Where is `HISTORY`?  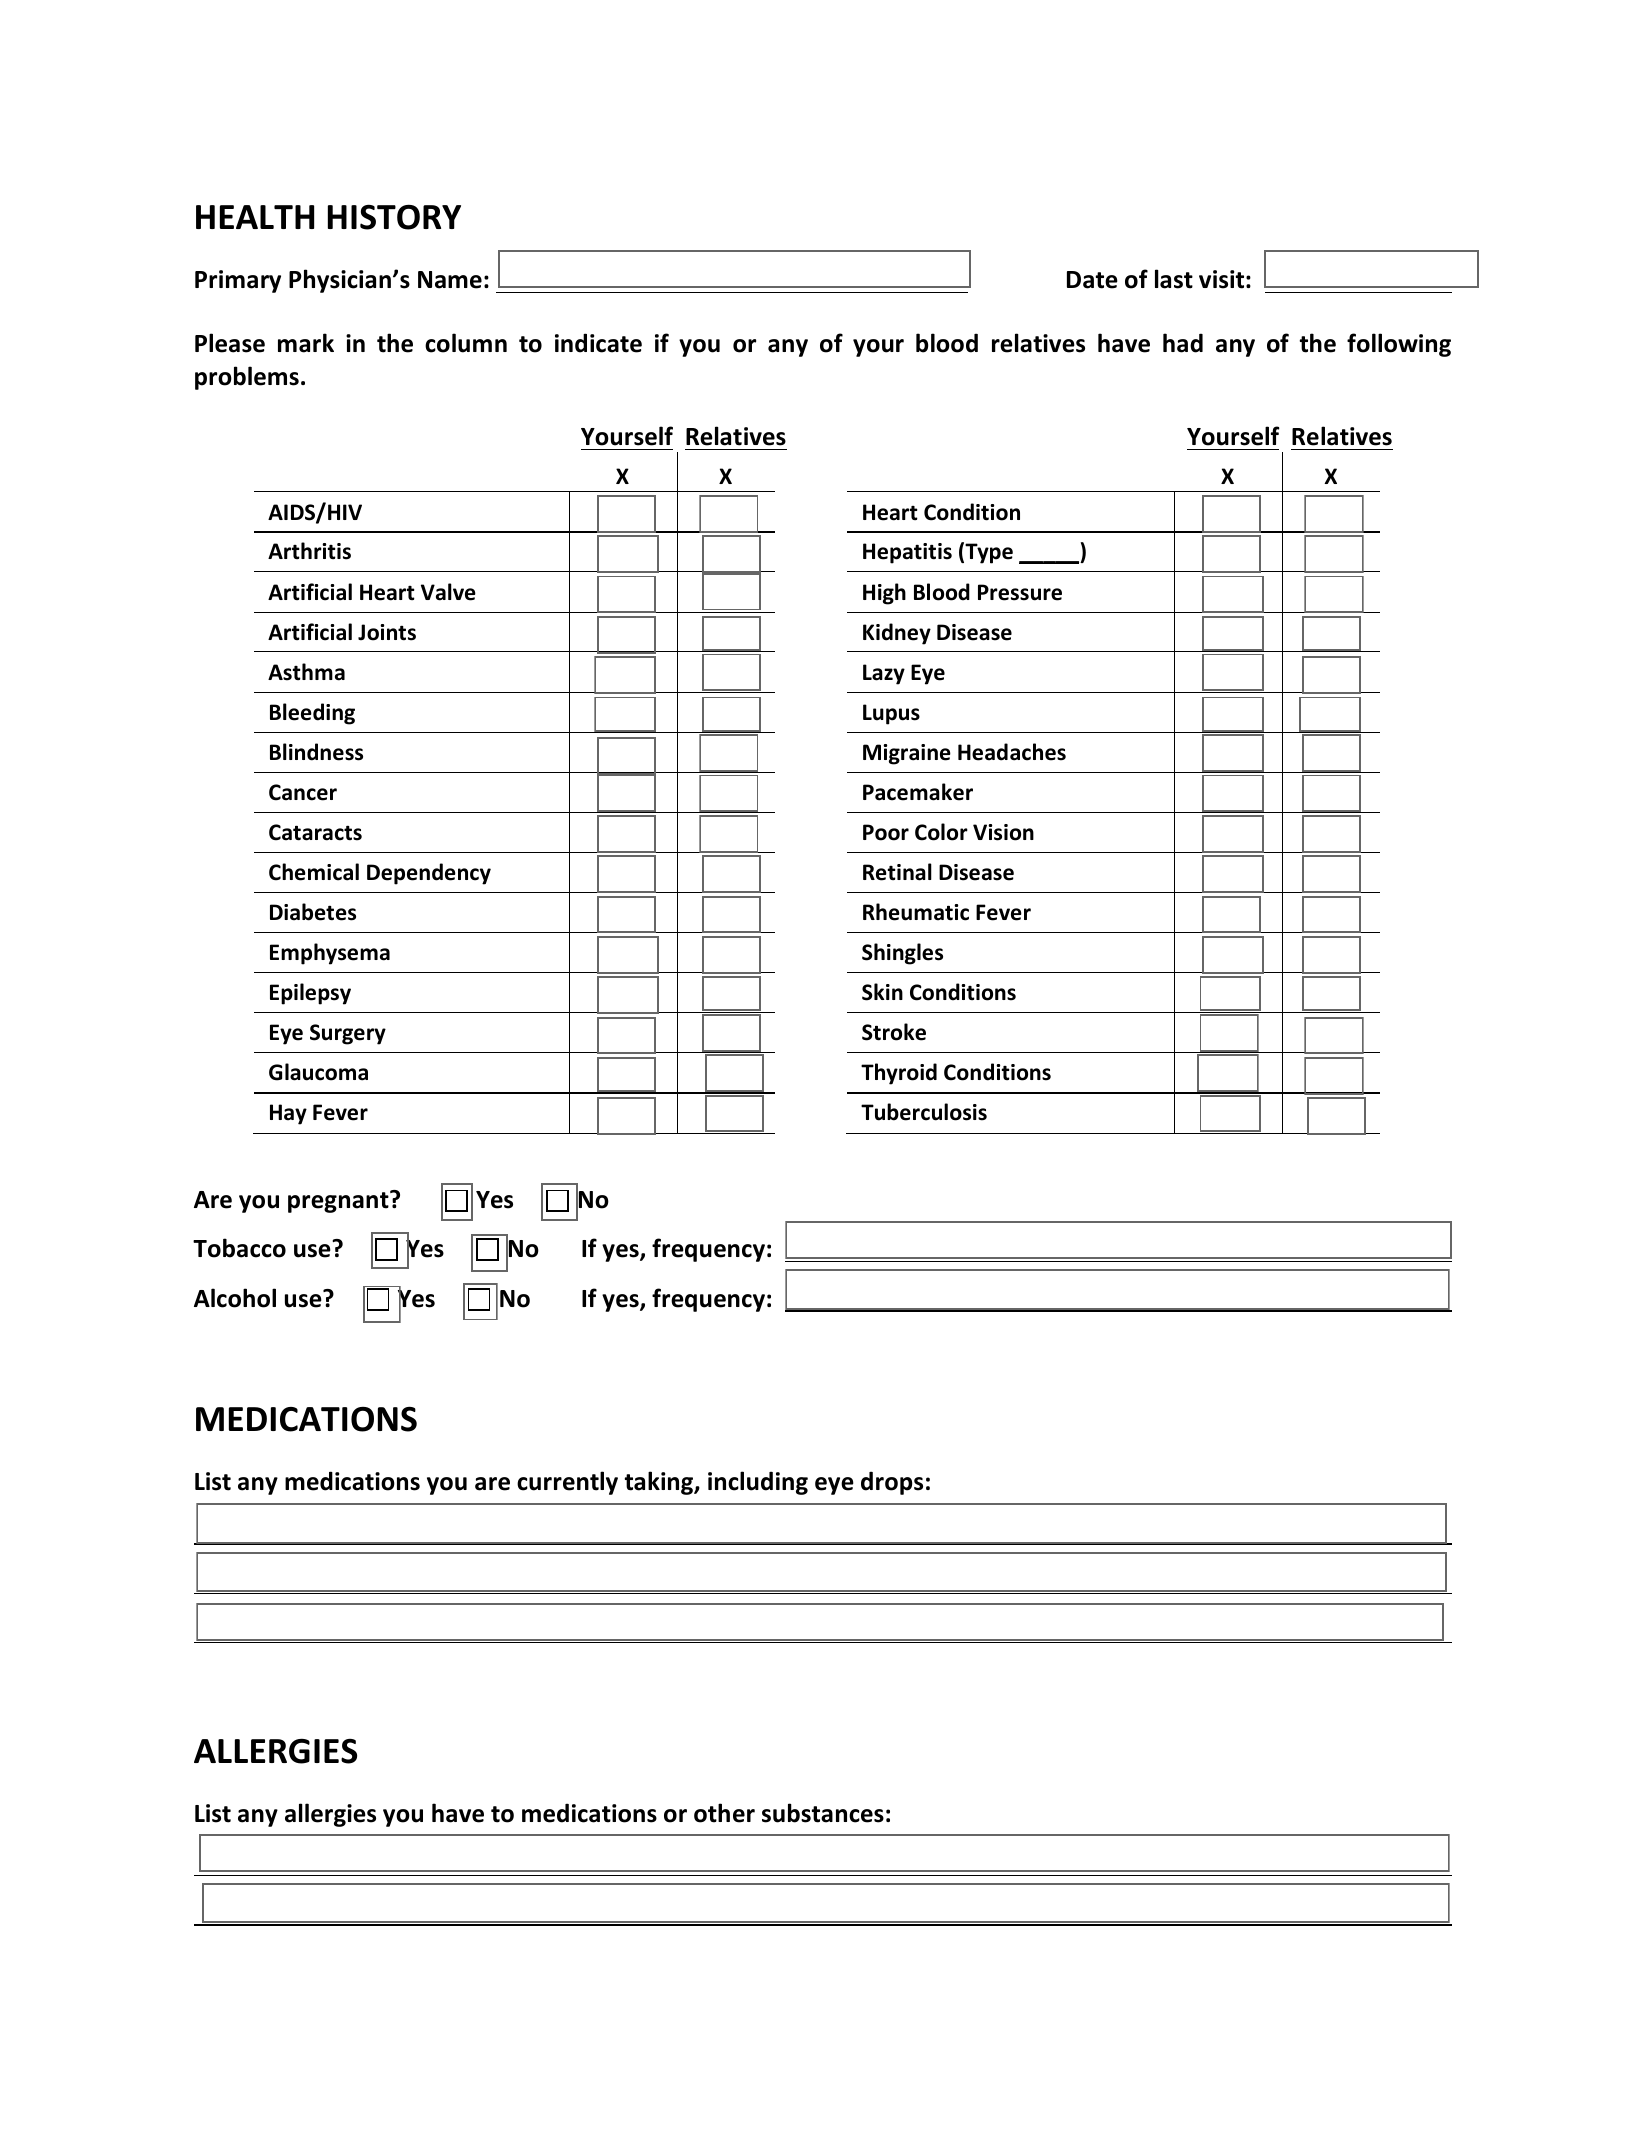 HISTORY is located at coordinates (394, 217).
